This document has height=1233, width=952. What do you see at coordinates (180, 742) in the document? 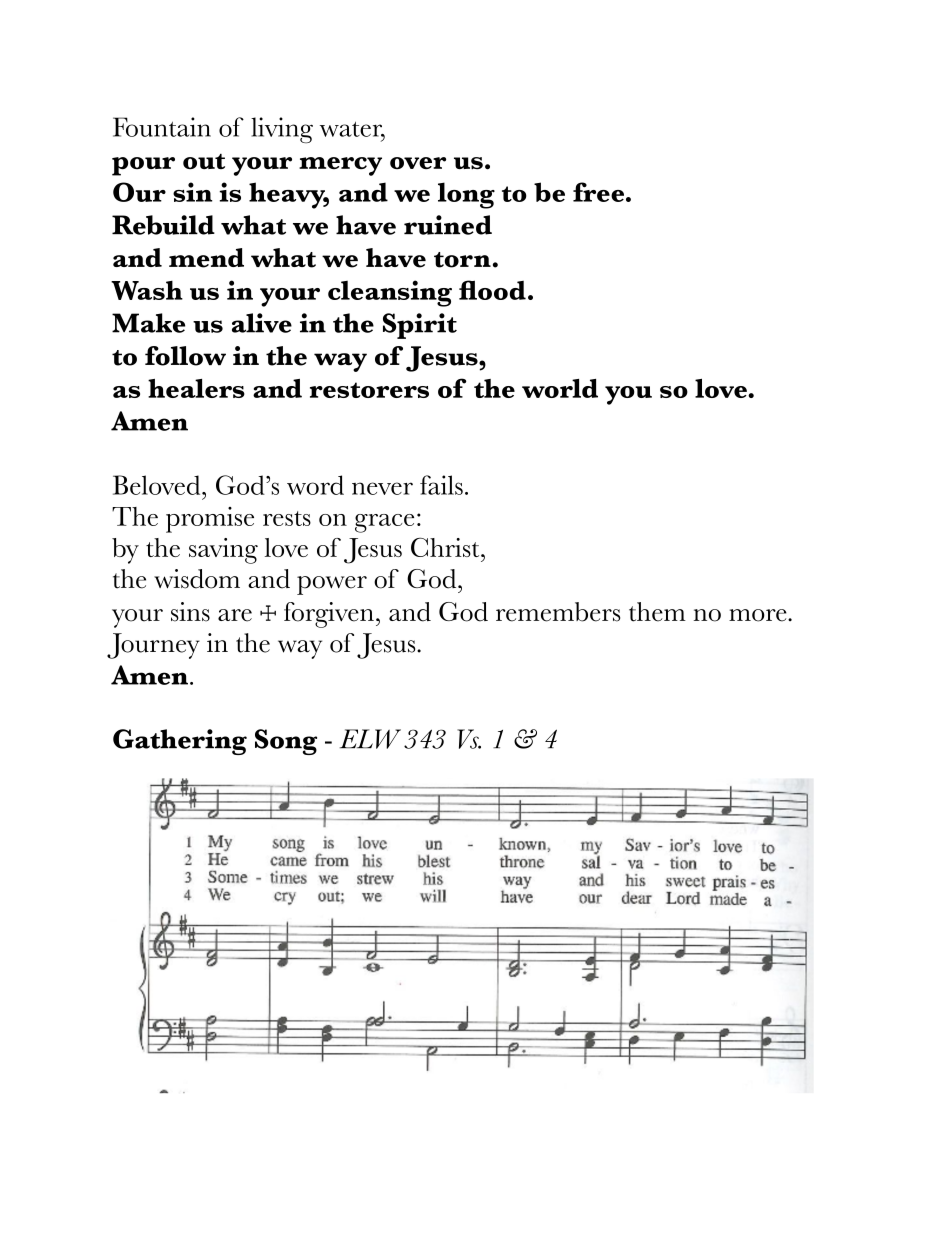
I see `Gathering` at bounding box center [180, 742].
